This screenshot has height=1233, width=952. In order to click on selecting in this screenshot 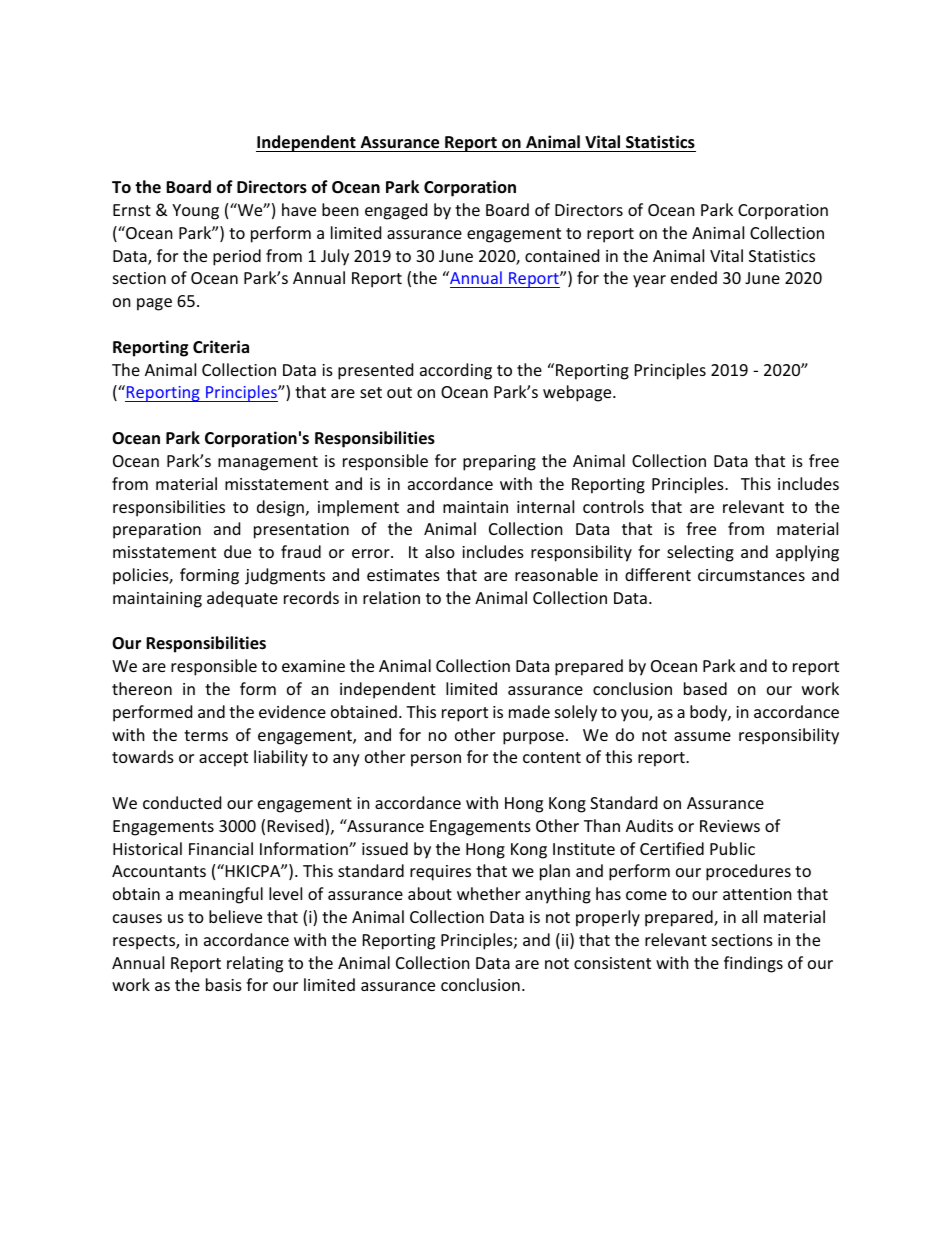, I will do `click(700, 553)`.
